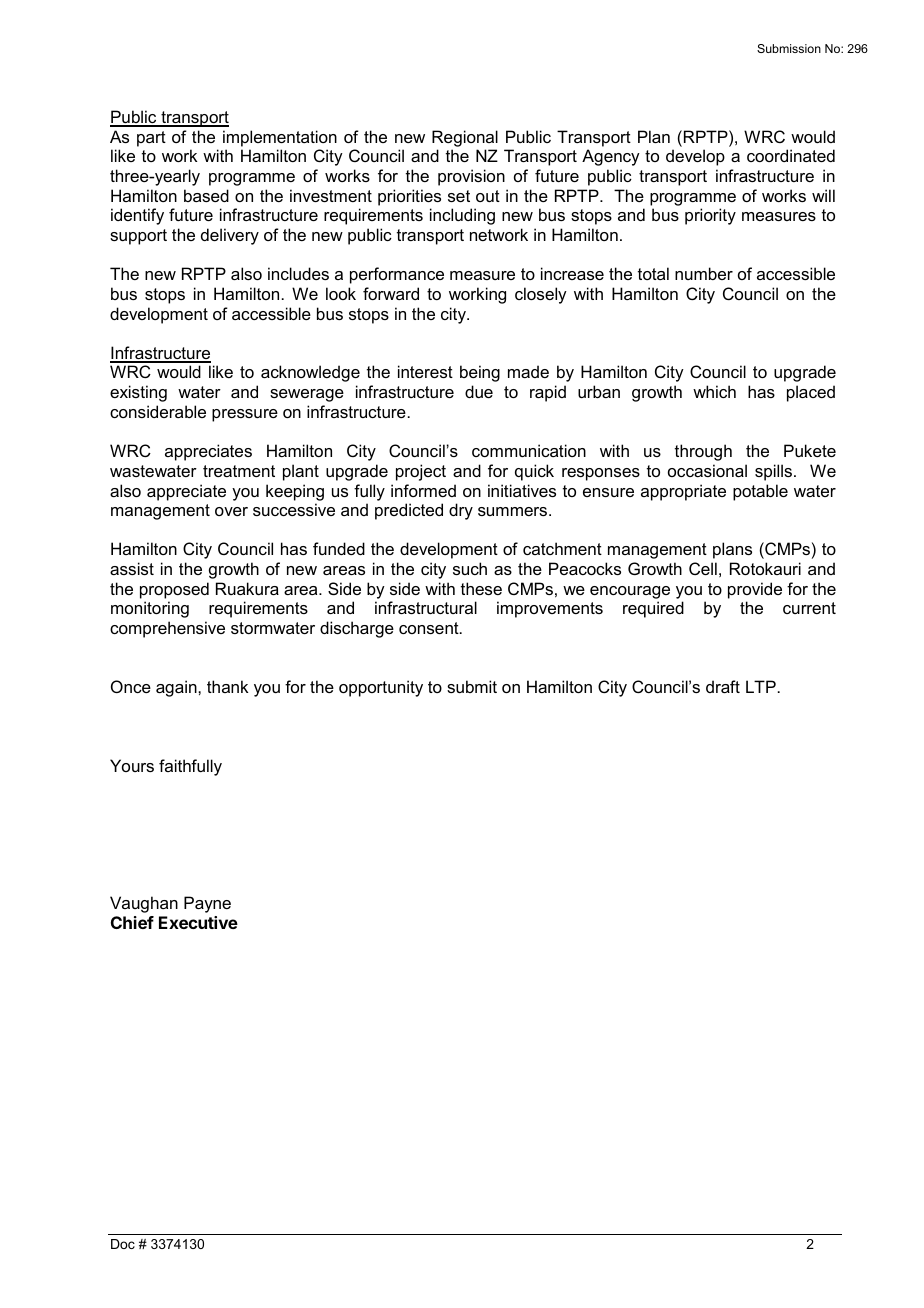 The image size is (924, 1308). What do you see at coordinates (723, 686) in the screenshot?
I see `draft` at bounding box center [723, 686].
